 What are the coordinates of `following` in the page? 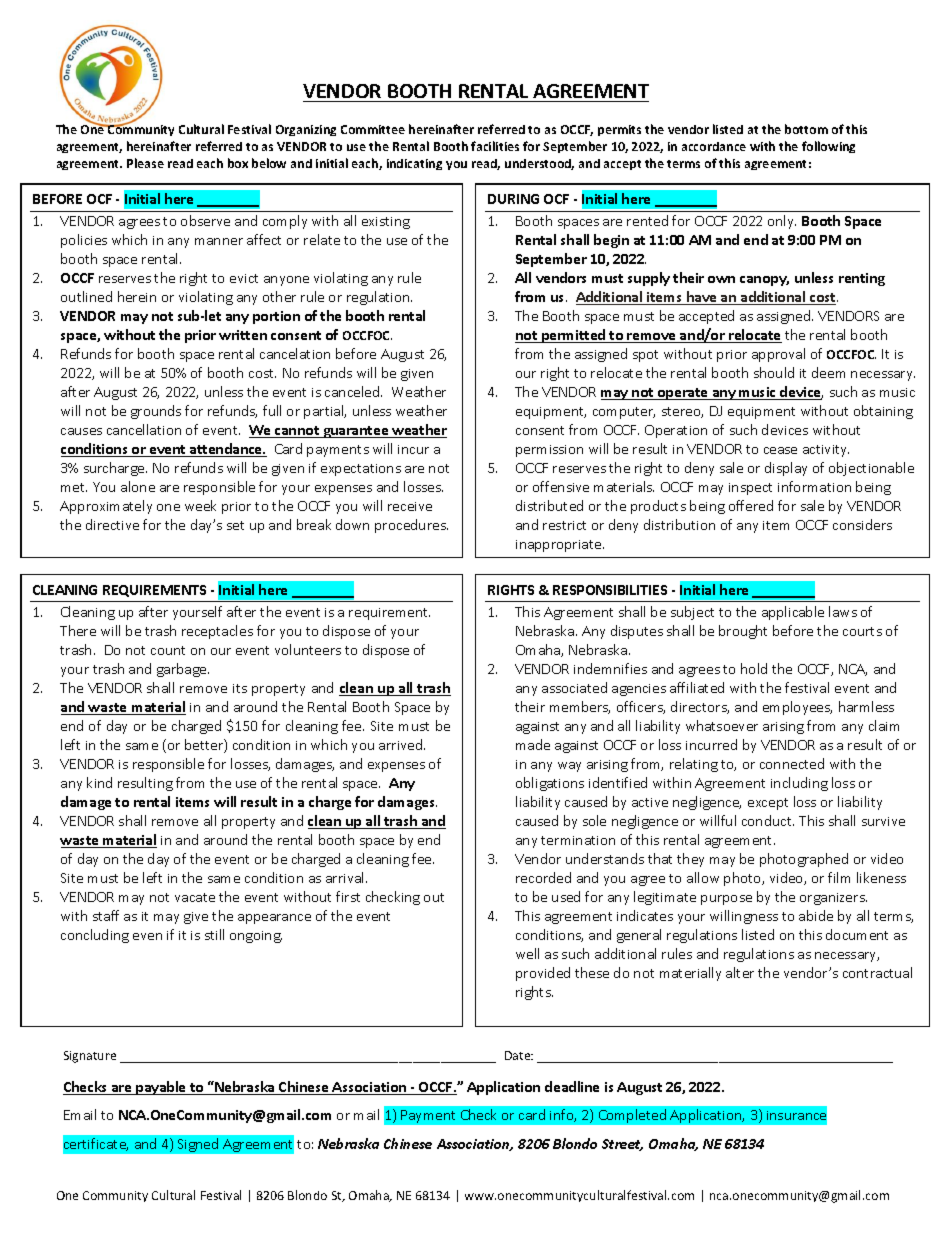 It's located at (828, 147).
